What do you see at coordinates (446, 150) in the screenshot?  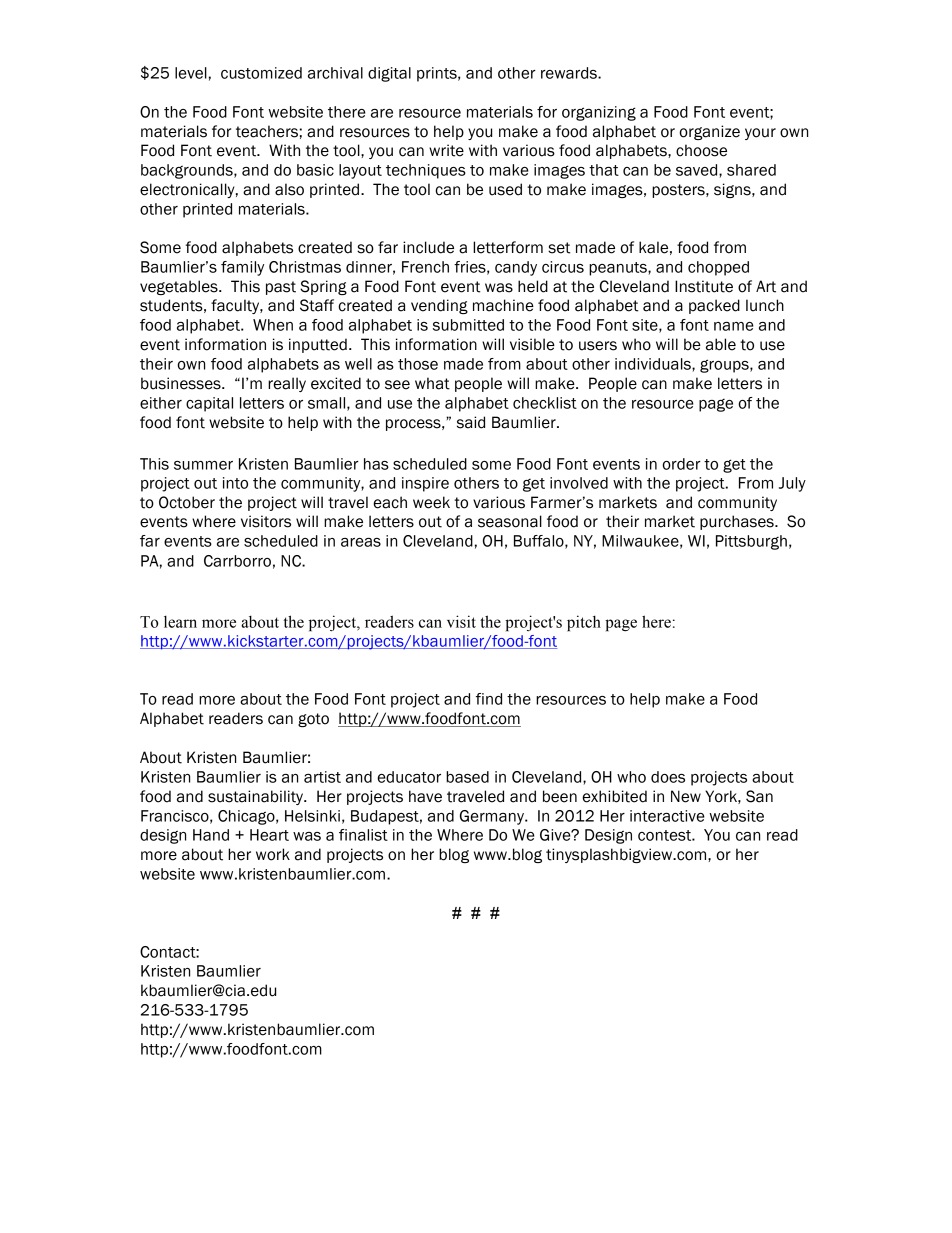 I see `write` at bounding box center [446, 150].
